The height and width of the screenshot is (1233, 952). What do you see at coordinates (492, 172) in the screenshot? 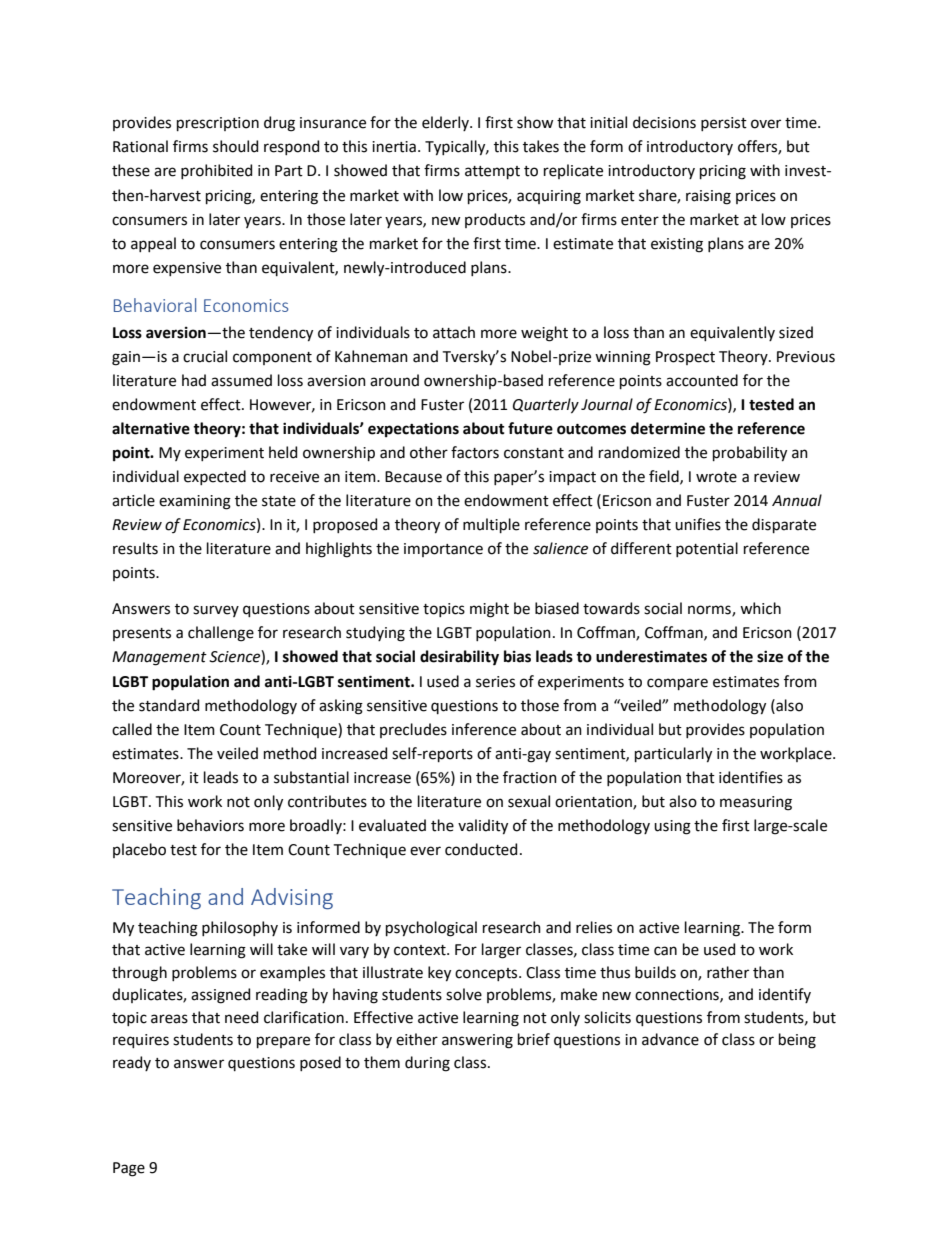
I see `attempt` at bounding box center [492, 172].
